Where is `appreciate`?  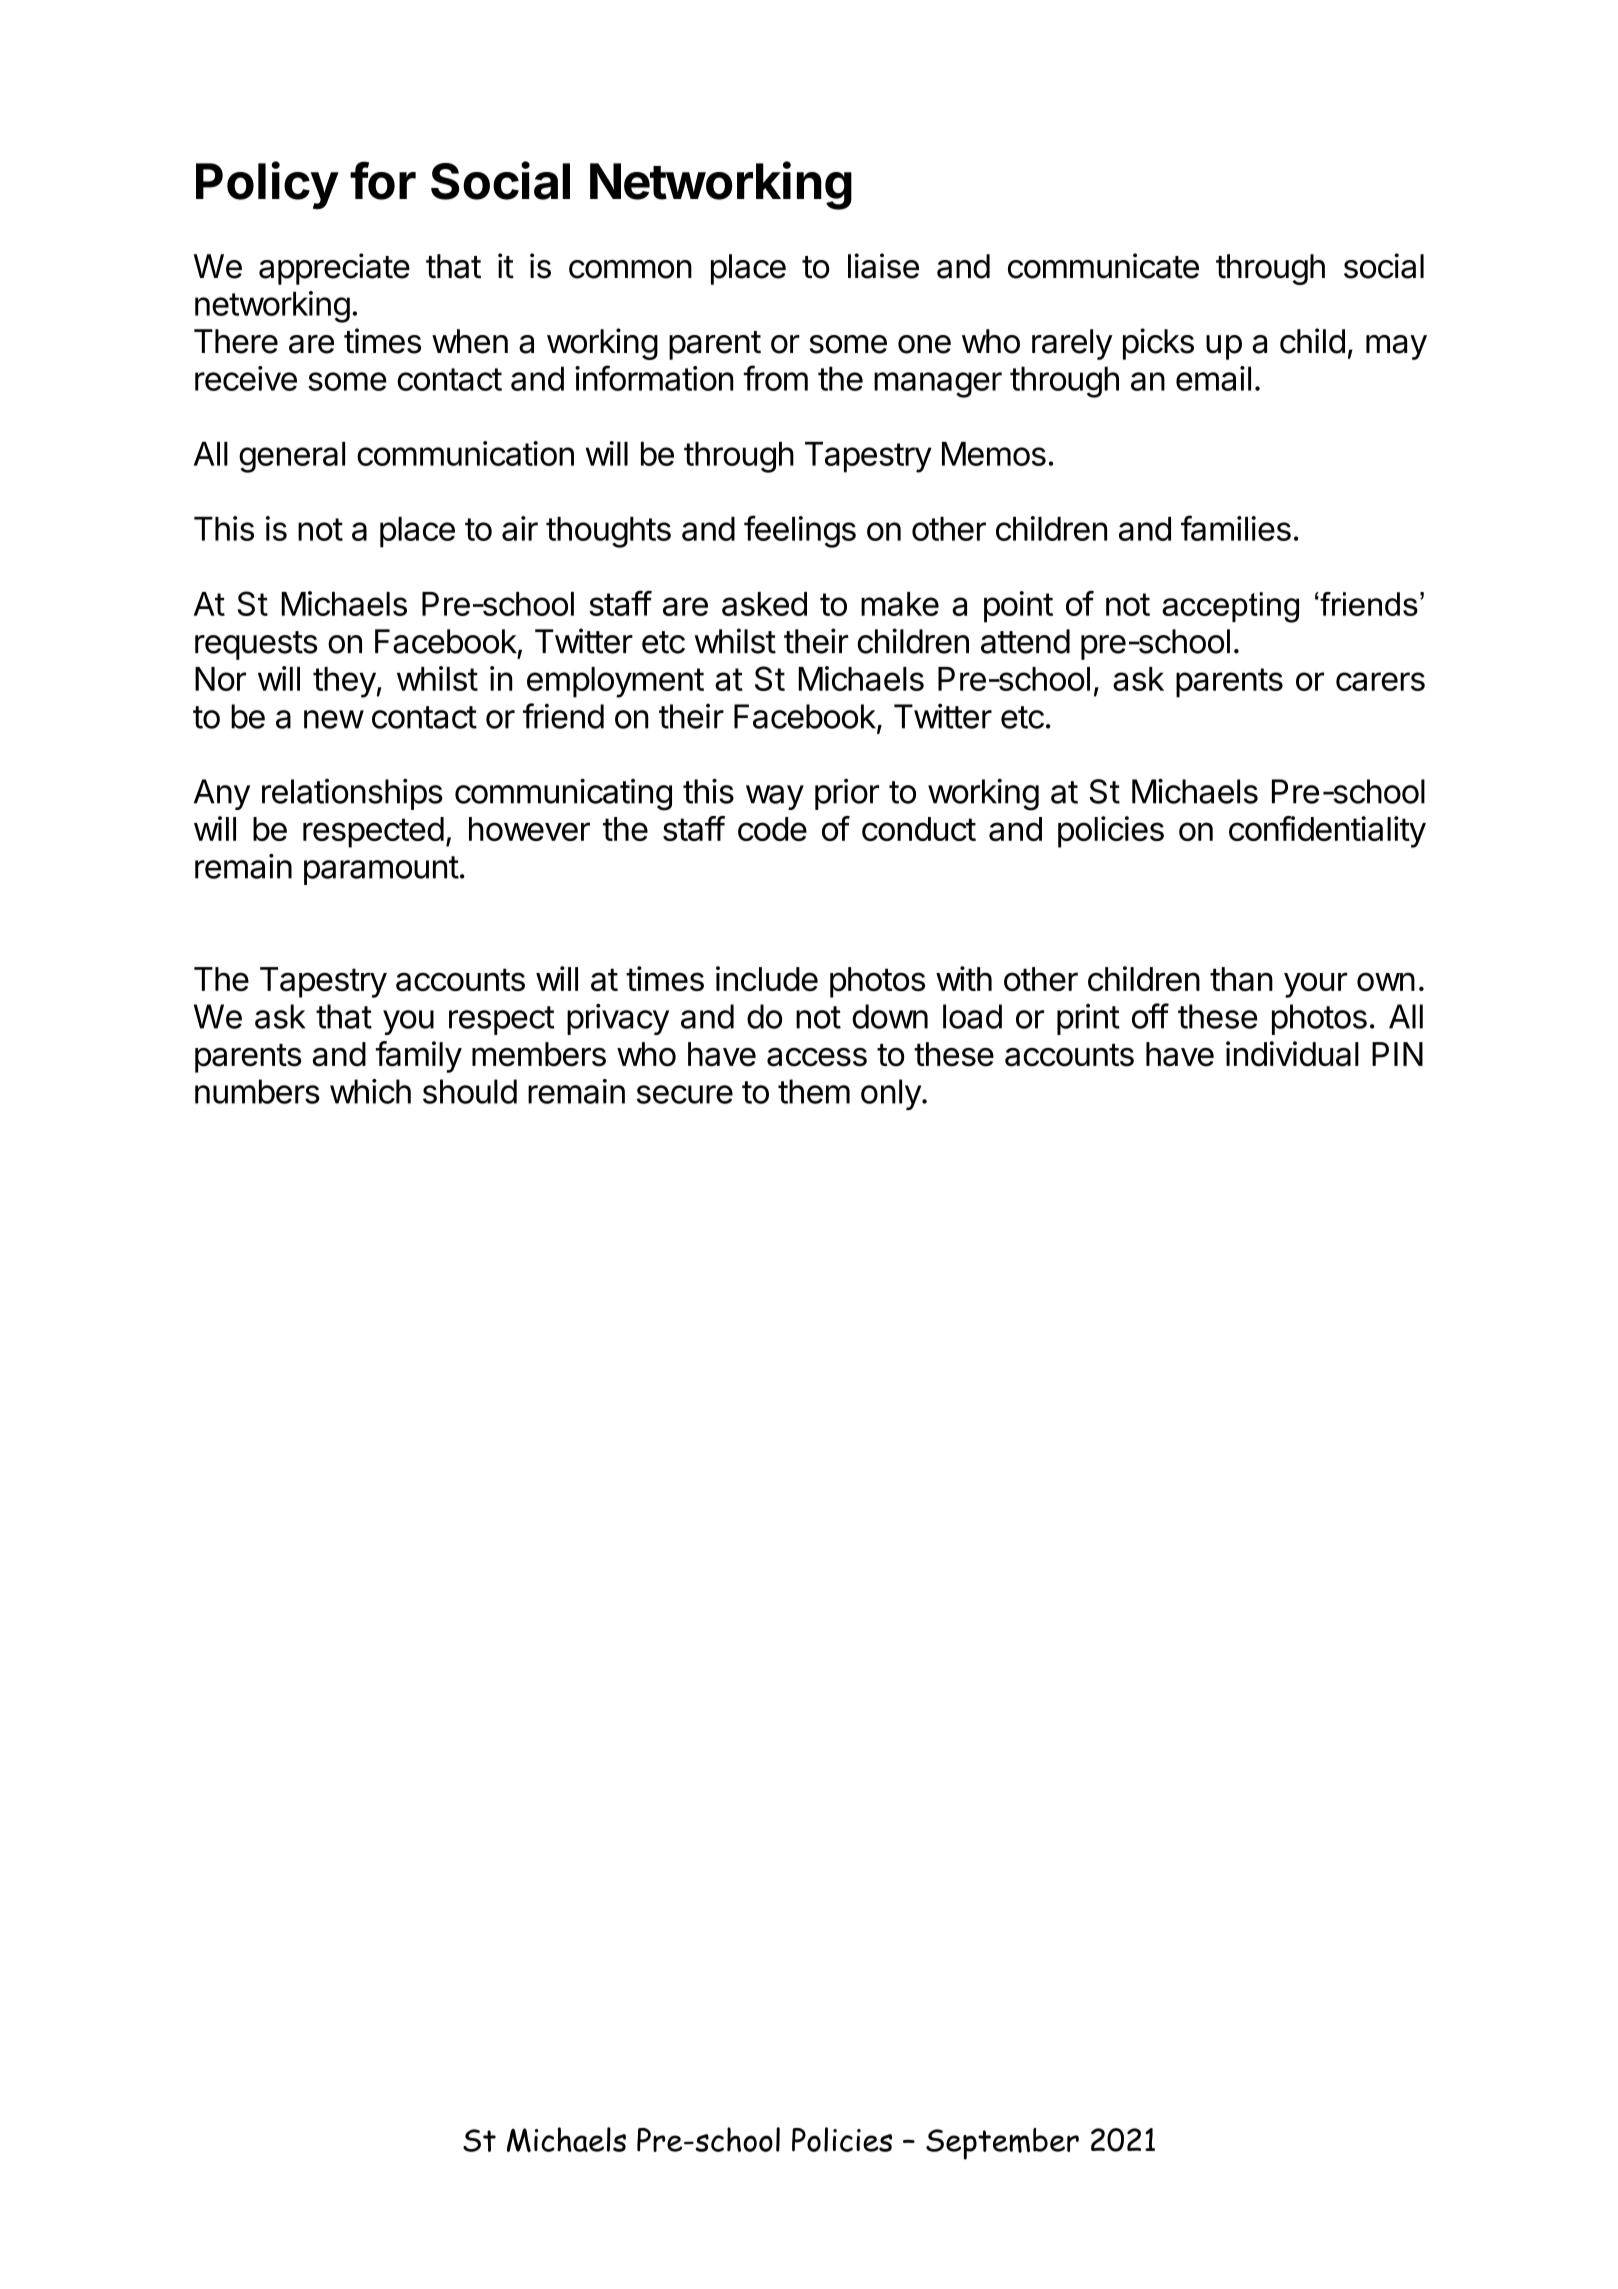 appreciate is located at coordinates (334, 269).
